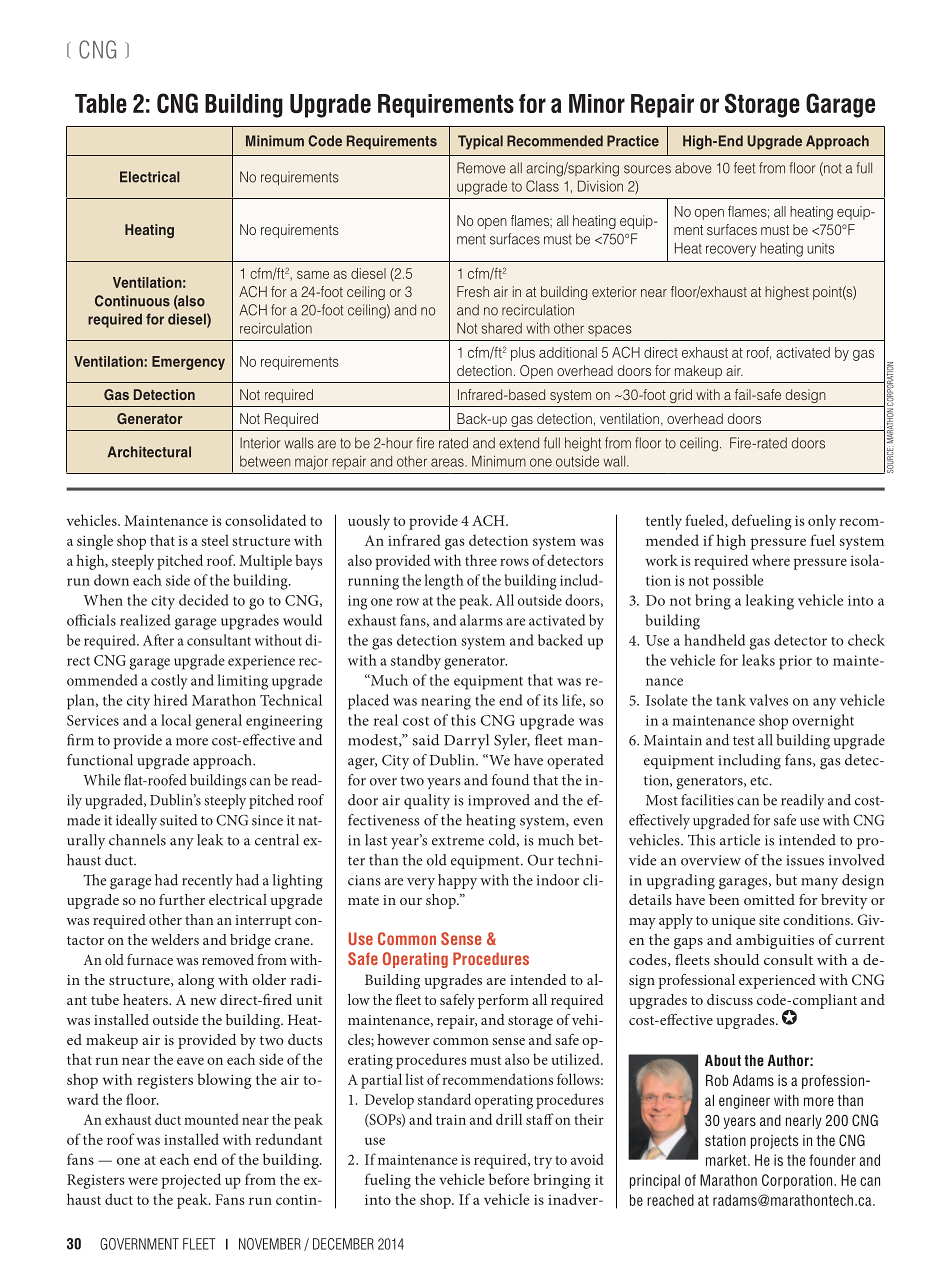  What do you see at coordinates (727, 1160) in the screenshot?
I see `market` at bounding box center [727, 1160].
